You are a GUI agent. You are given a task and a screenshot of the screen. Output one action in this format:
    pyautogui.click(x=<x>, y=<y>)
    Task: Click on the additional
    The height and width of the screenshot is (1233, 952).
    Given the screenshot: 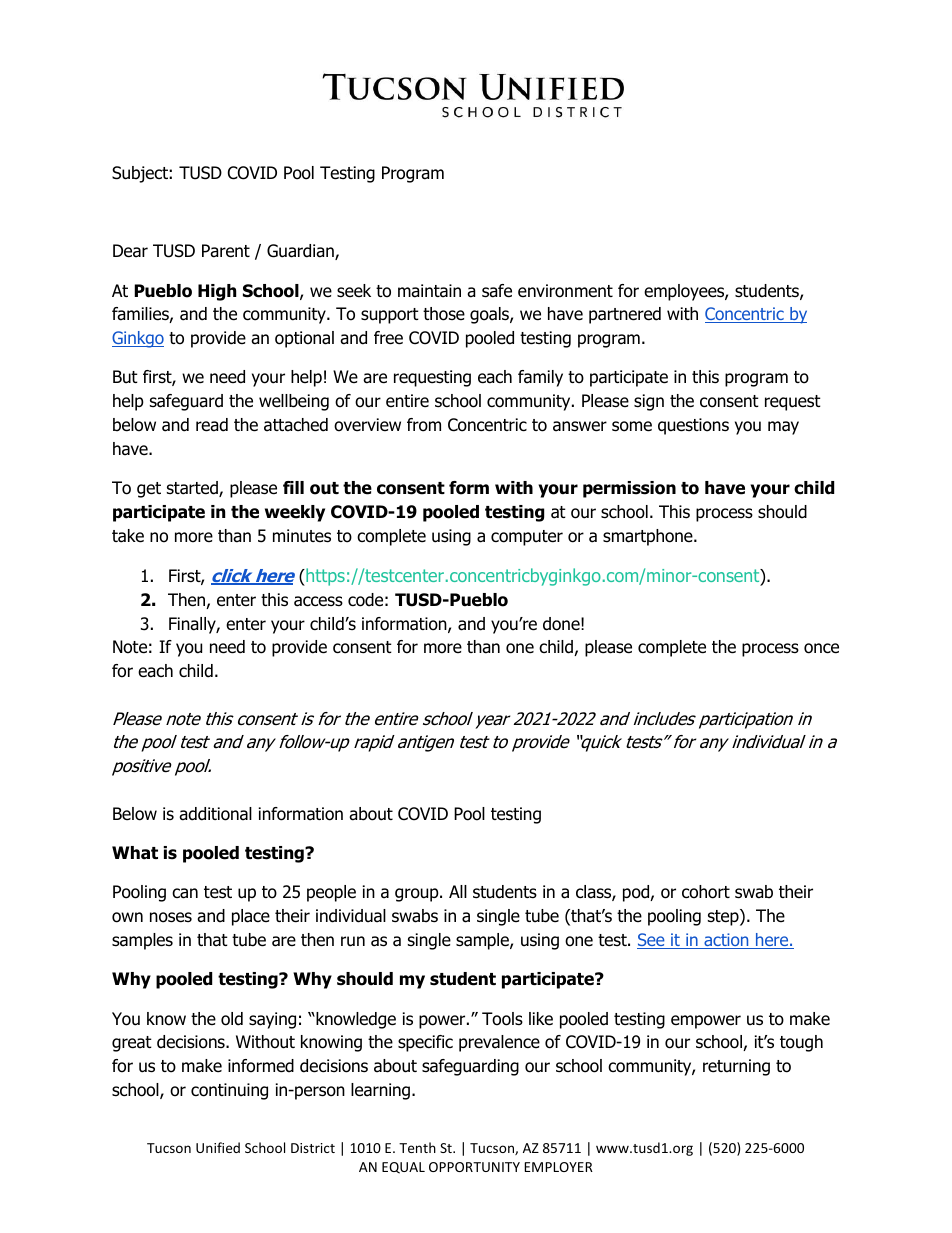 What is the action you would take?
    pyautogui.click(x=215, y=814)
